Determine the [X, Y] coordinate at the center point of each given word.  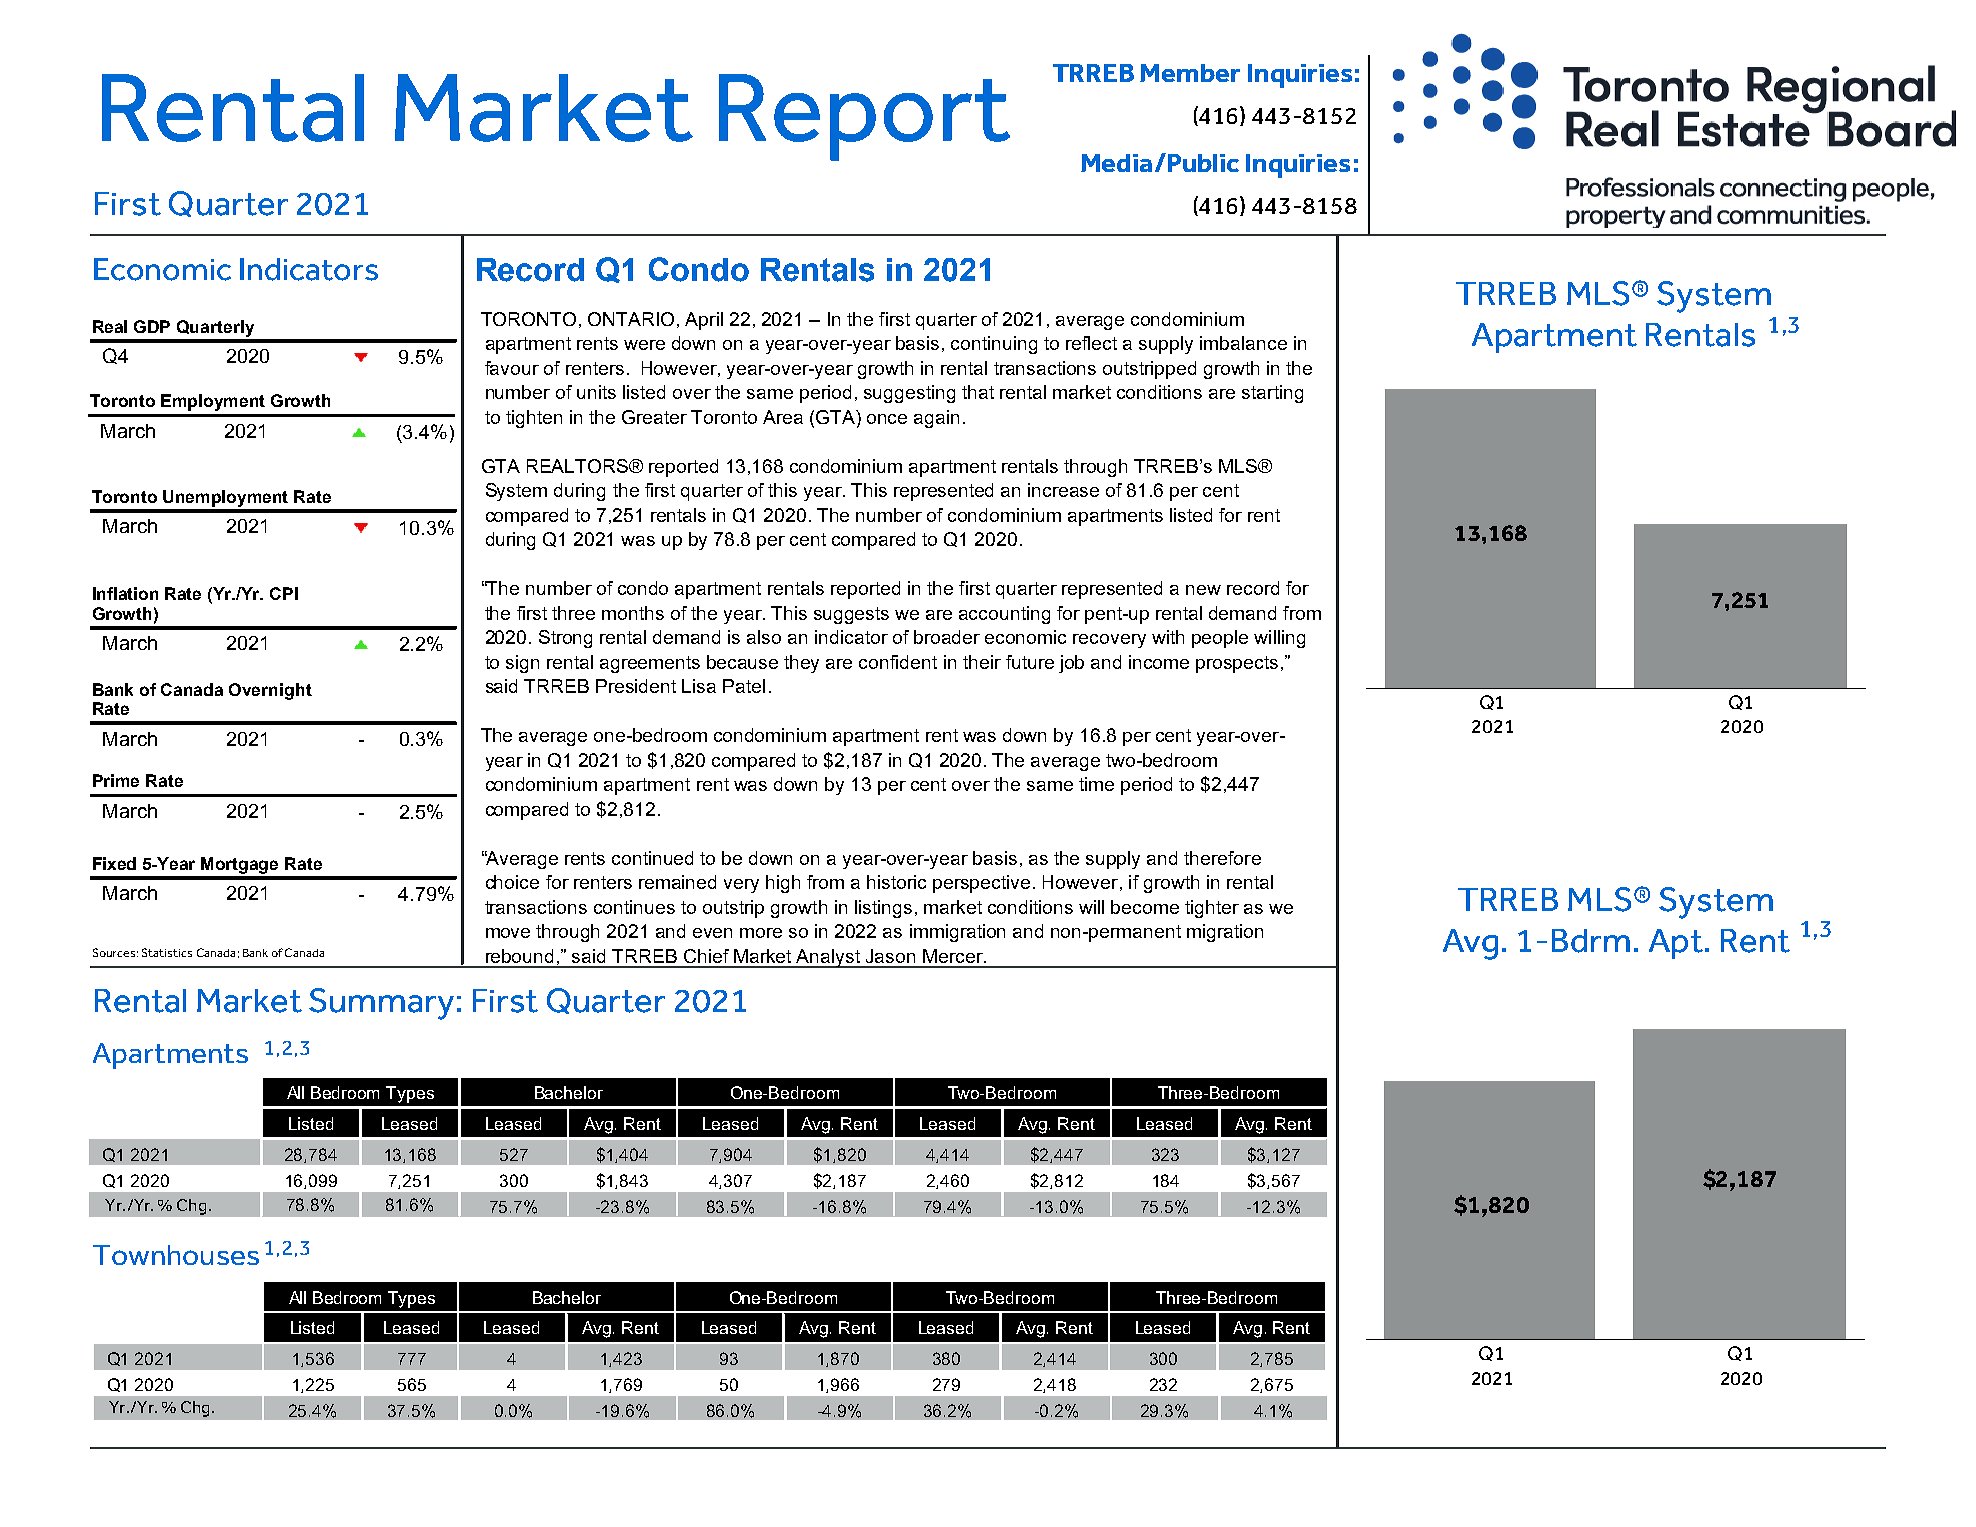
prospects [1237, 664]
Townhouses [176, 1255]
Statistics [167, 952]
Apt [1676, 944]
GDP [152, 326]
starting [1272, 394]
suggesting [909, 394]
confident [898, 662]
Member [1190, 73]
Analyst [829, 958]
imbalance [1243, 343]
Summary [381, 1004]
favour [512, 368]
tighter [1212, 909]
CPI [284, 593]
